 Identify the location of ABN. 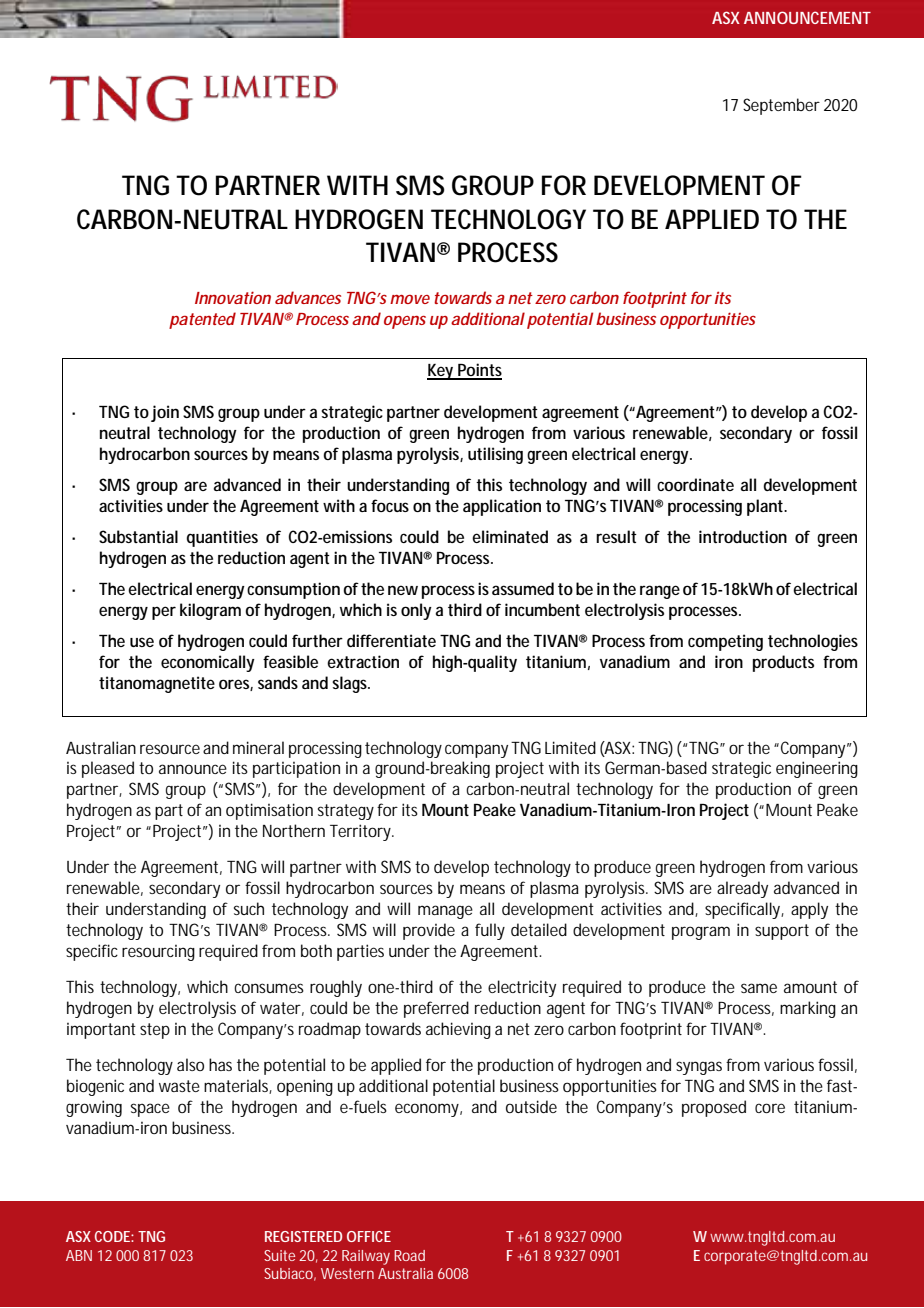
(79, 1255).
